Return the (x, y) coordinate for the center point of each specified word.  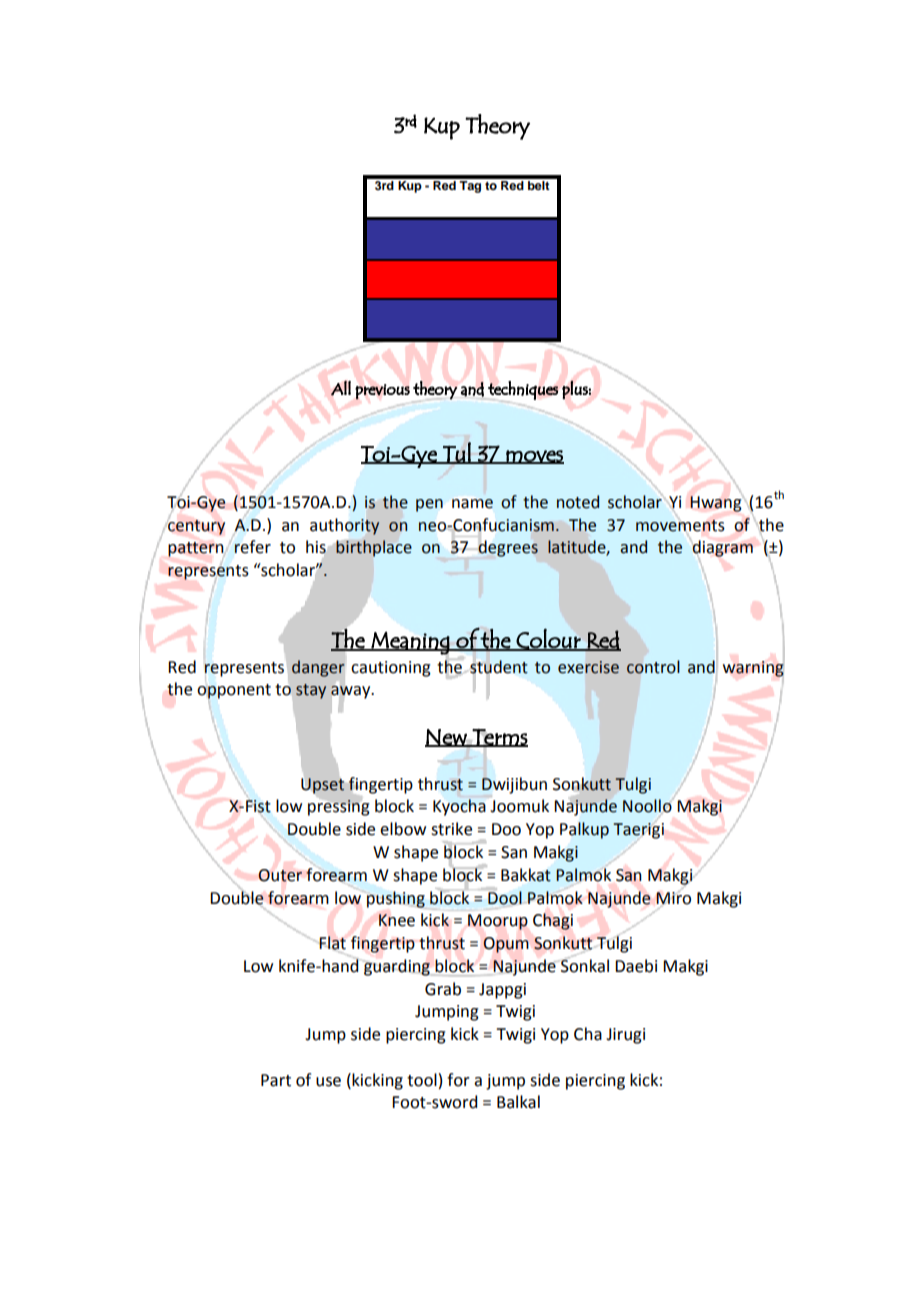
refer (252, 547)
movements (680, 526)
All (341, 388)
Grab (443, 989)
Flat (332, 943)
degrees (508, 548)
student (499, 667)
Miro (673, 898)
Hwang (716, 504)
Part (276, 1080)
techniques (522, 391)
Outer (280, 875)
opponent (234, 691)
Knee (397, 920)
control (653, 667)
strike (451, 829)
